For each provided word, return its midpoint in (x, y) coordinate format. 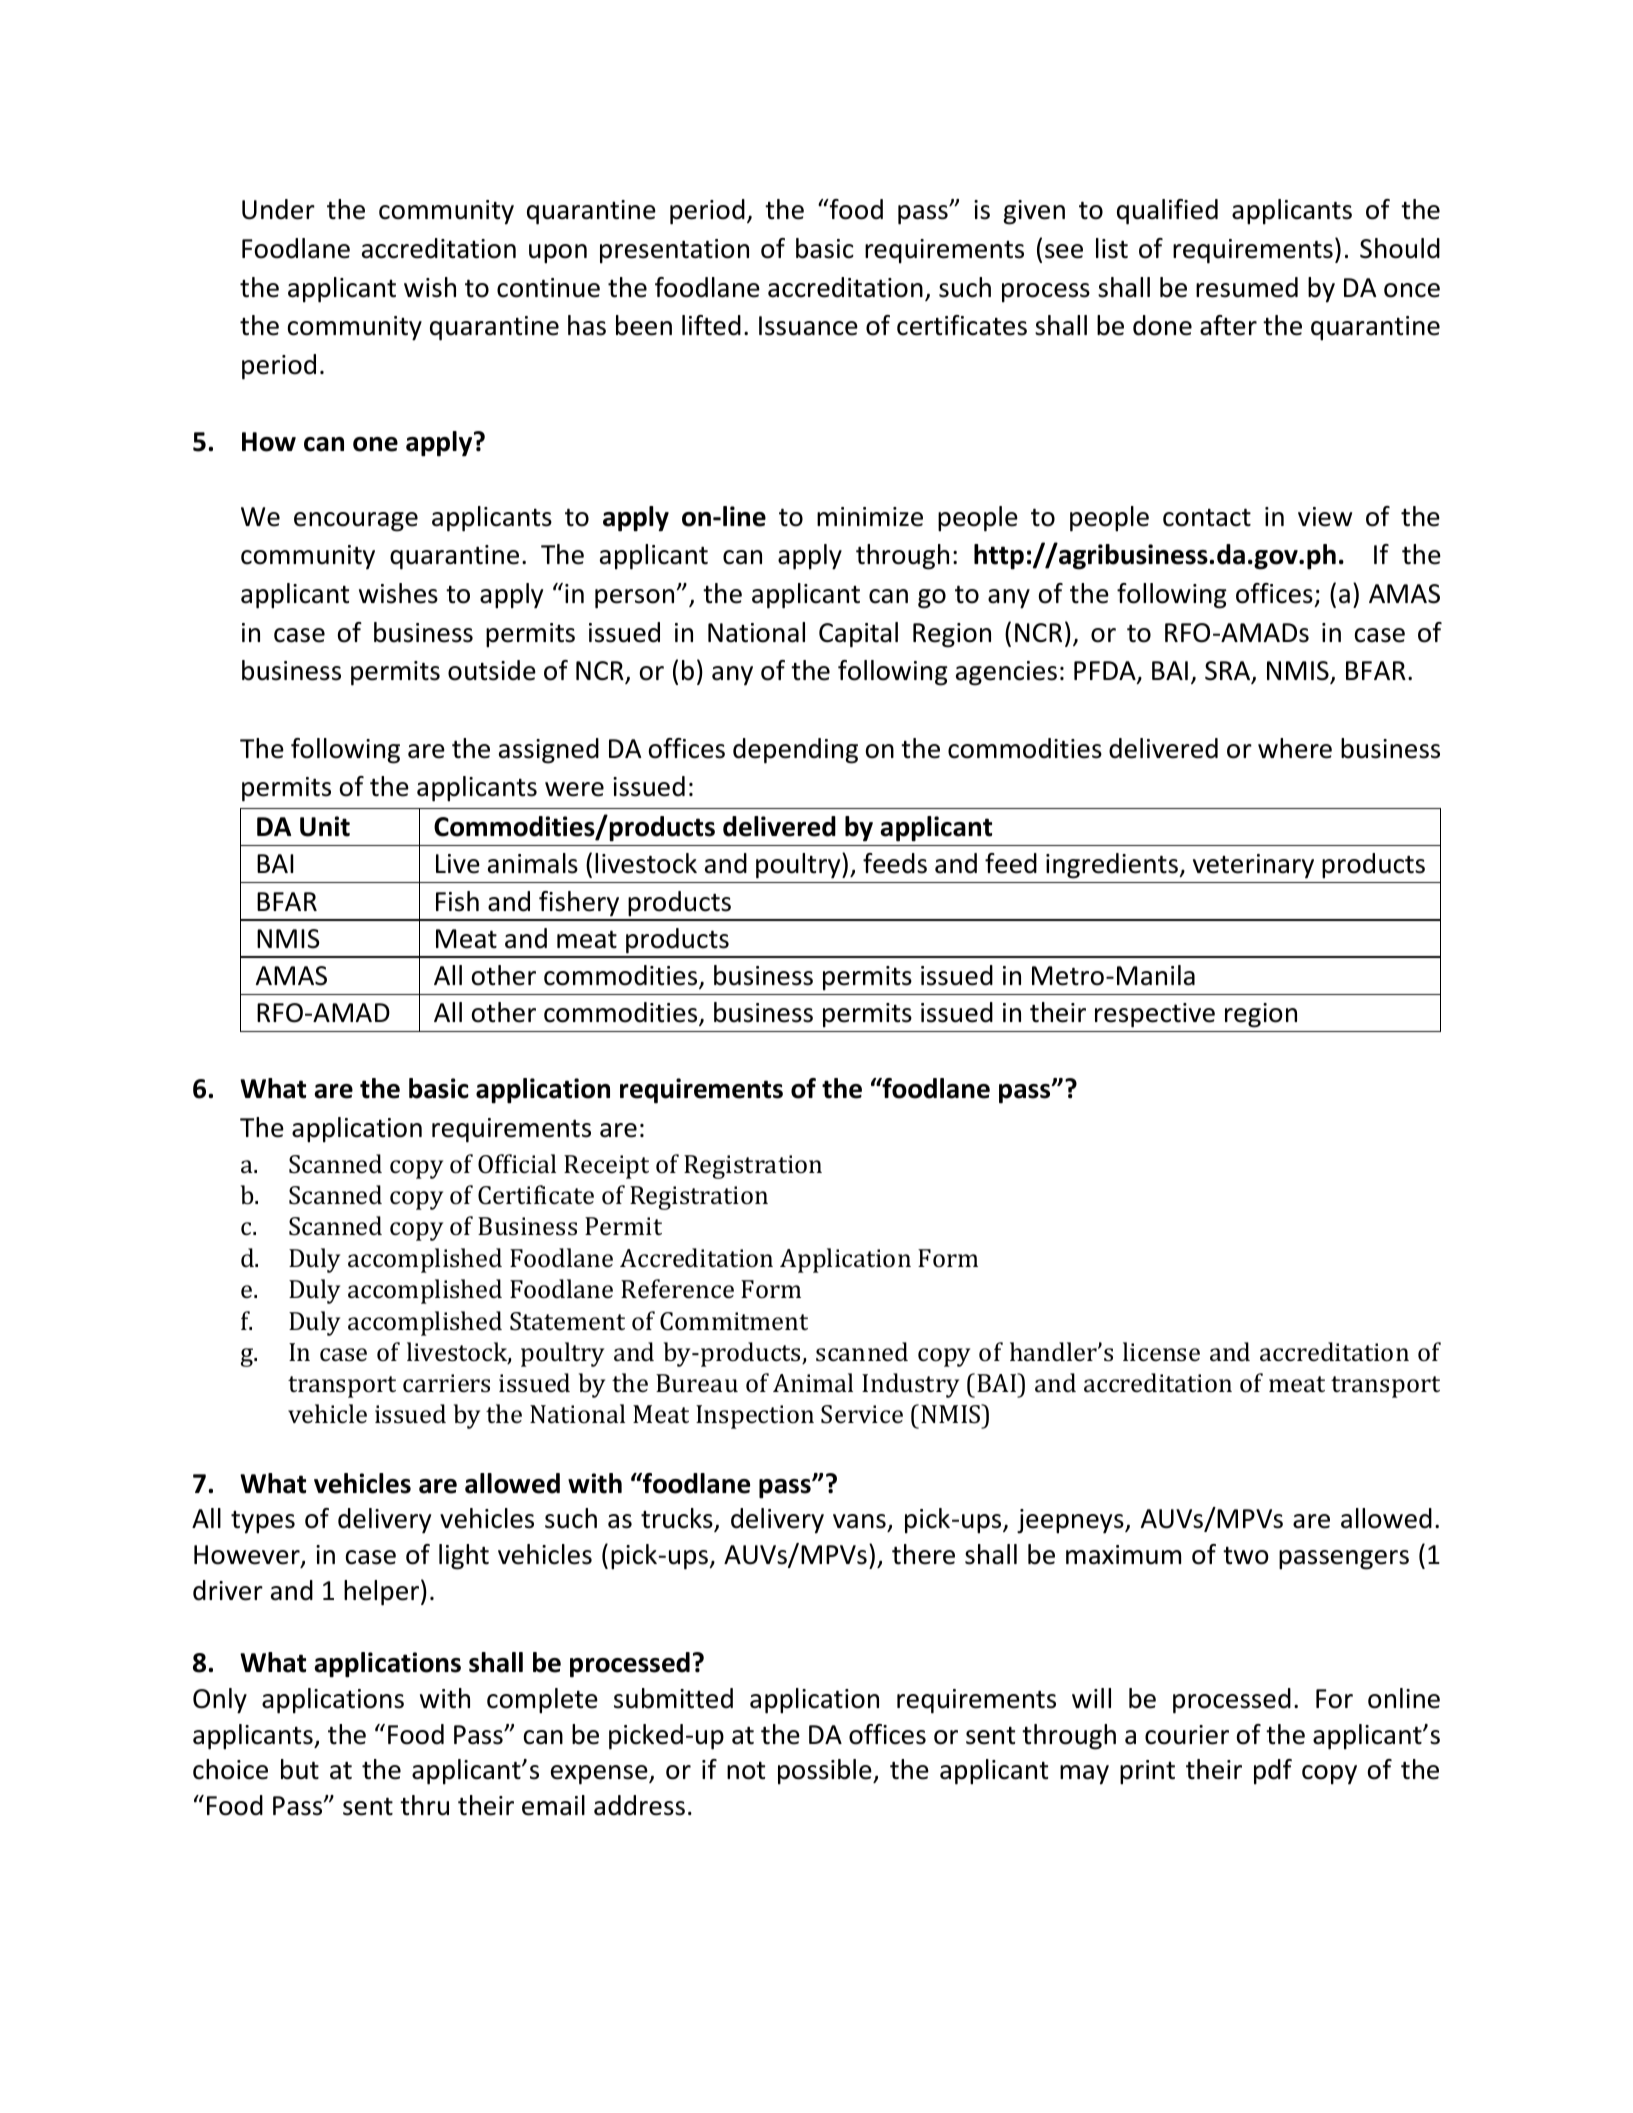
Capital (858, 635)
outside (492, 670)
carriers (446, 1383)
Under (278, 209)
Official (517, 1164)
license (1161, 1352)
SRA (1229, 672)
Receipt (606, 1167)
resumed (1247, 287)
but (300, 1769)
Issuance (808, 326)
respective (1155, 1015)
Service (862, 1414)
